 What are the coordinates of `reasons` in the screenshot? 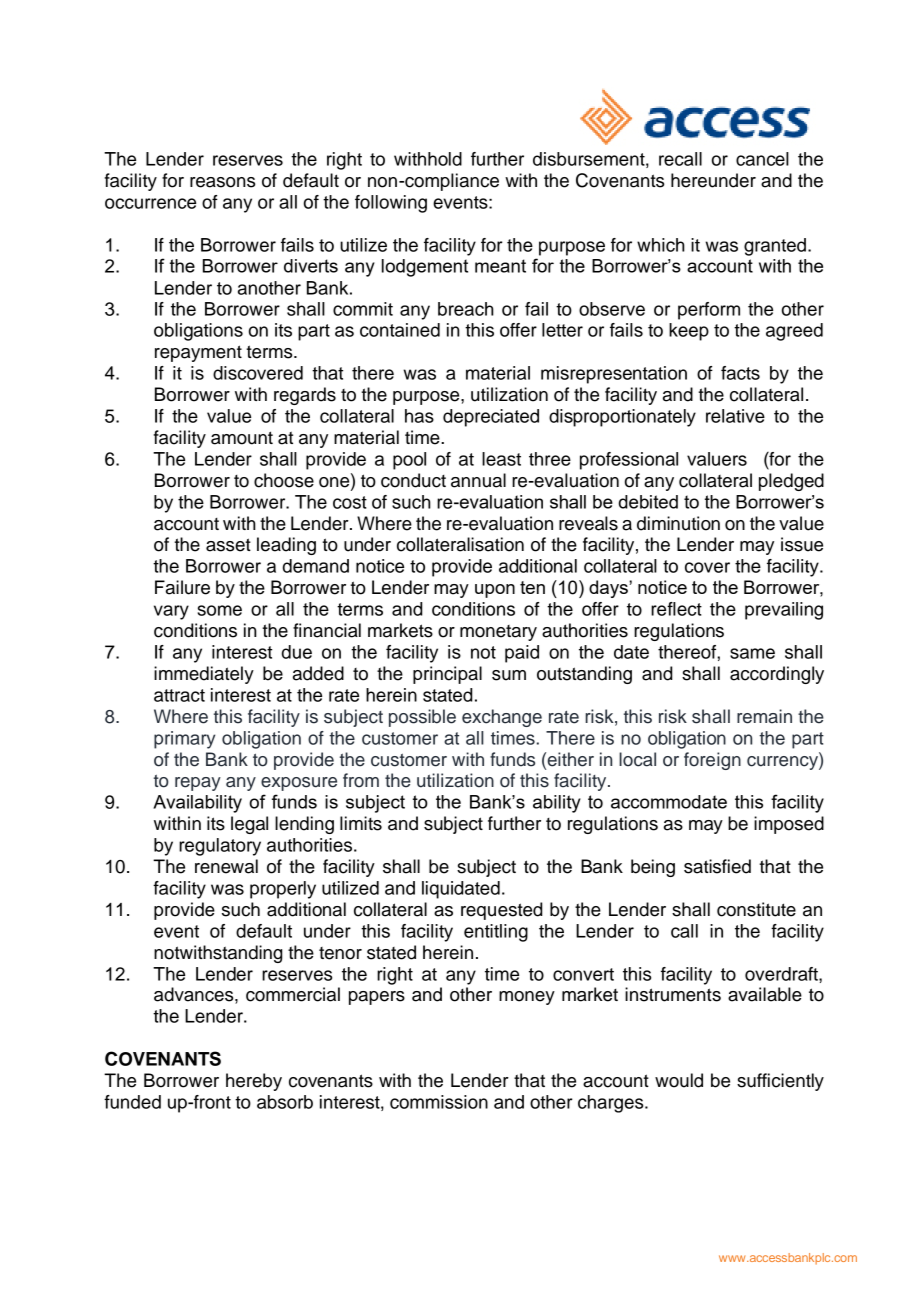 It's located at (222, 182).
